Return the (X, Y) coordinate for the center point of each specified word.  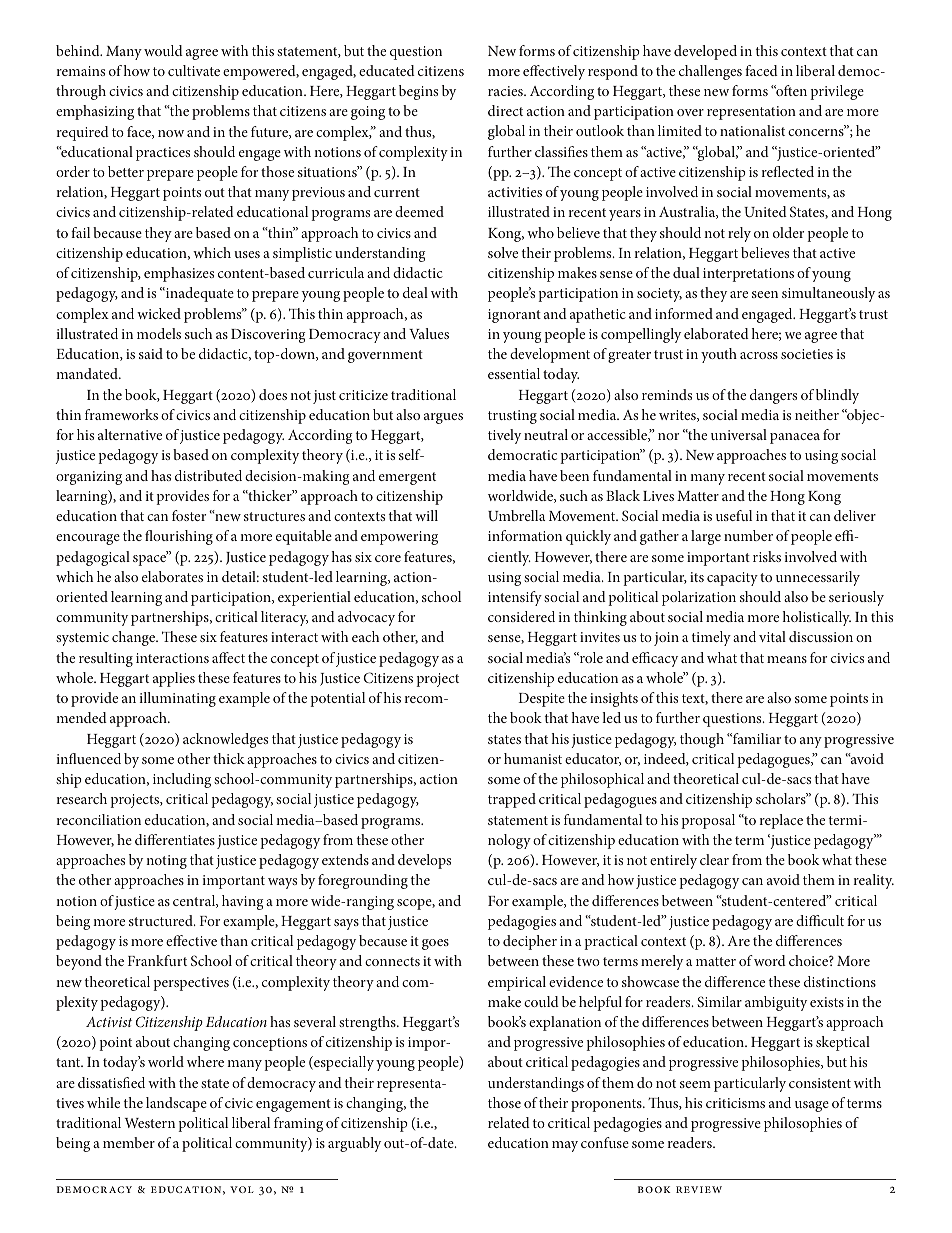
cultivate (194, 70)
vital (772, 636)
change (135, 638)
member (129, 1142)
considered (521, 616)
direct (505, 110)
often (790, 90)
